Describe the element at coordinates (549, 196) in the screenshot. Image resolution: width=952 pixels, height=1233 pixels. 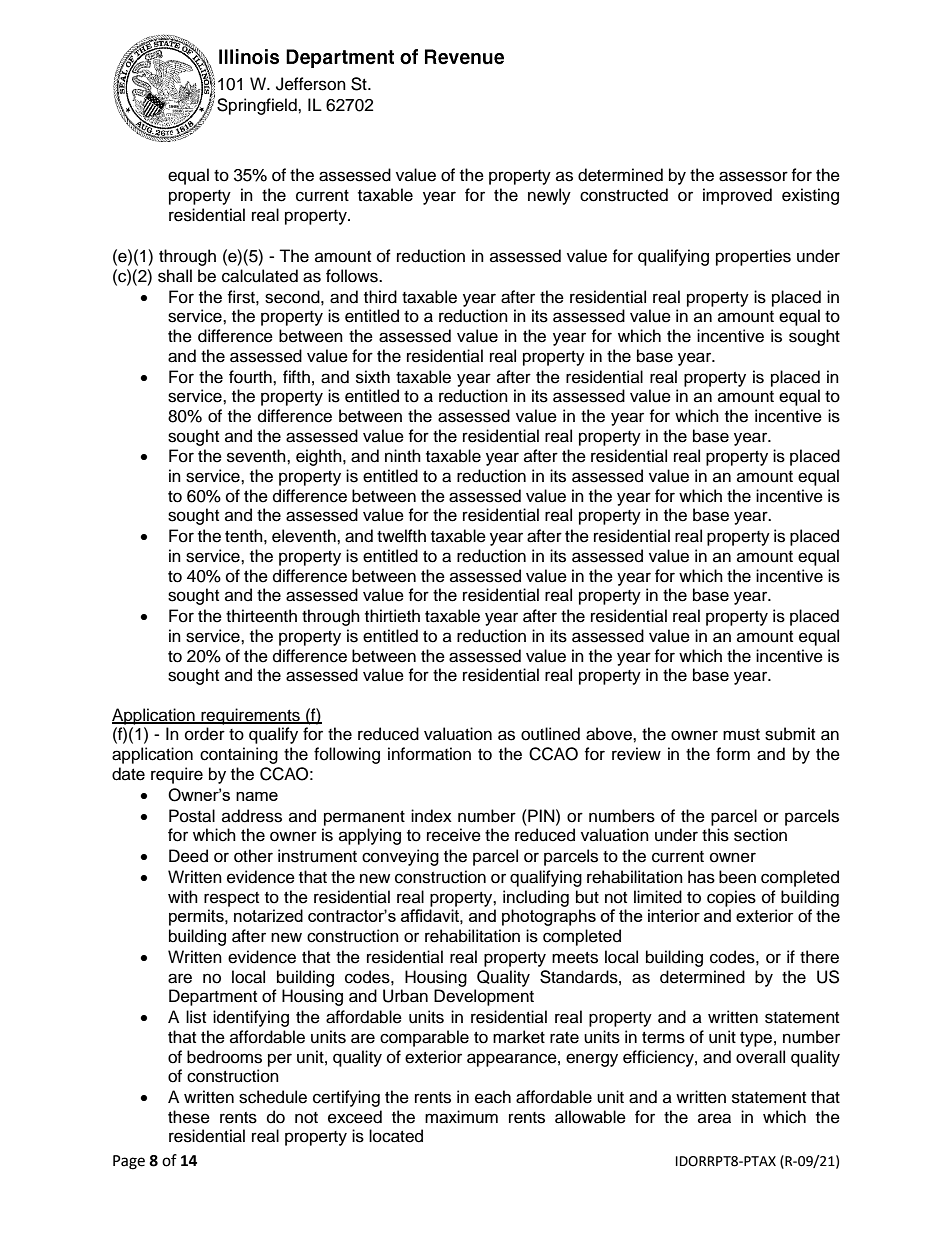
I see `newly` at that location.
